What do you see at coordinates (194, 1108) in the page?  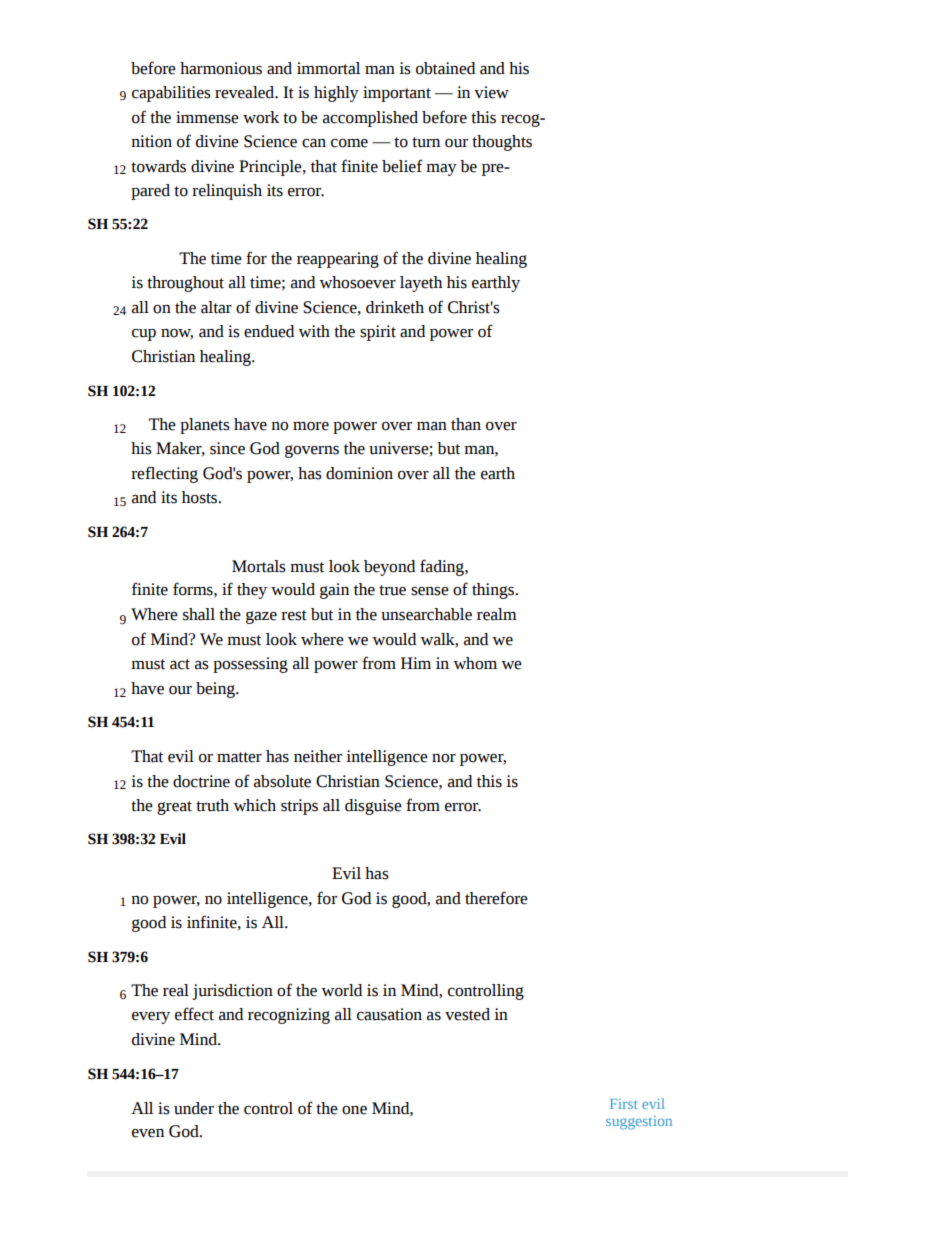 I see `under` at bounding box center [194, 1108].
